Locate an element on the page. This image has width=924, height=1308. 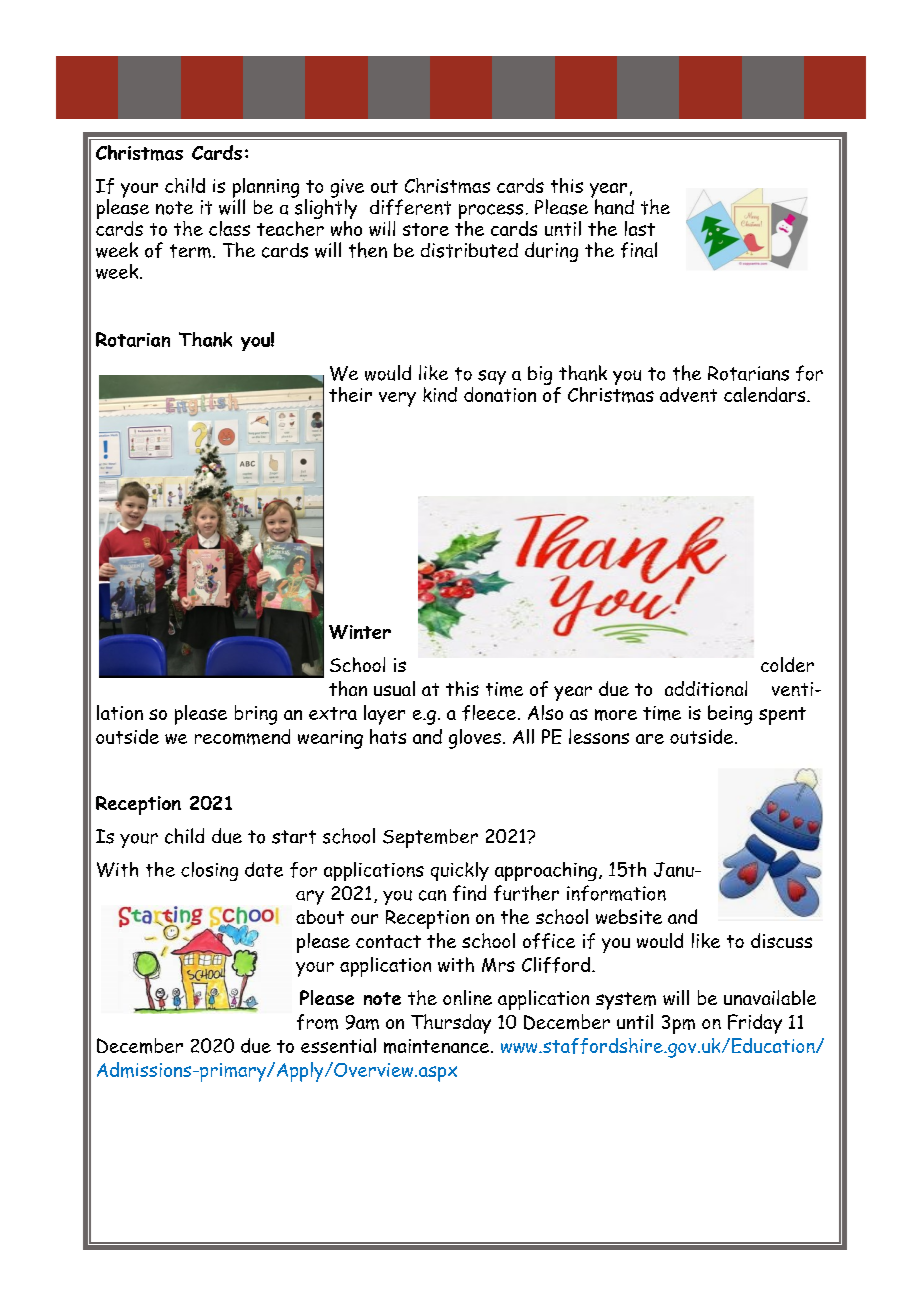
September is located at coordinates (430, 838).
